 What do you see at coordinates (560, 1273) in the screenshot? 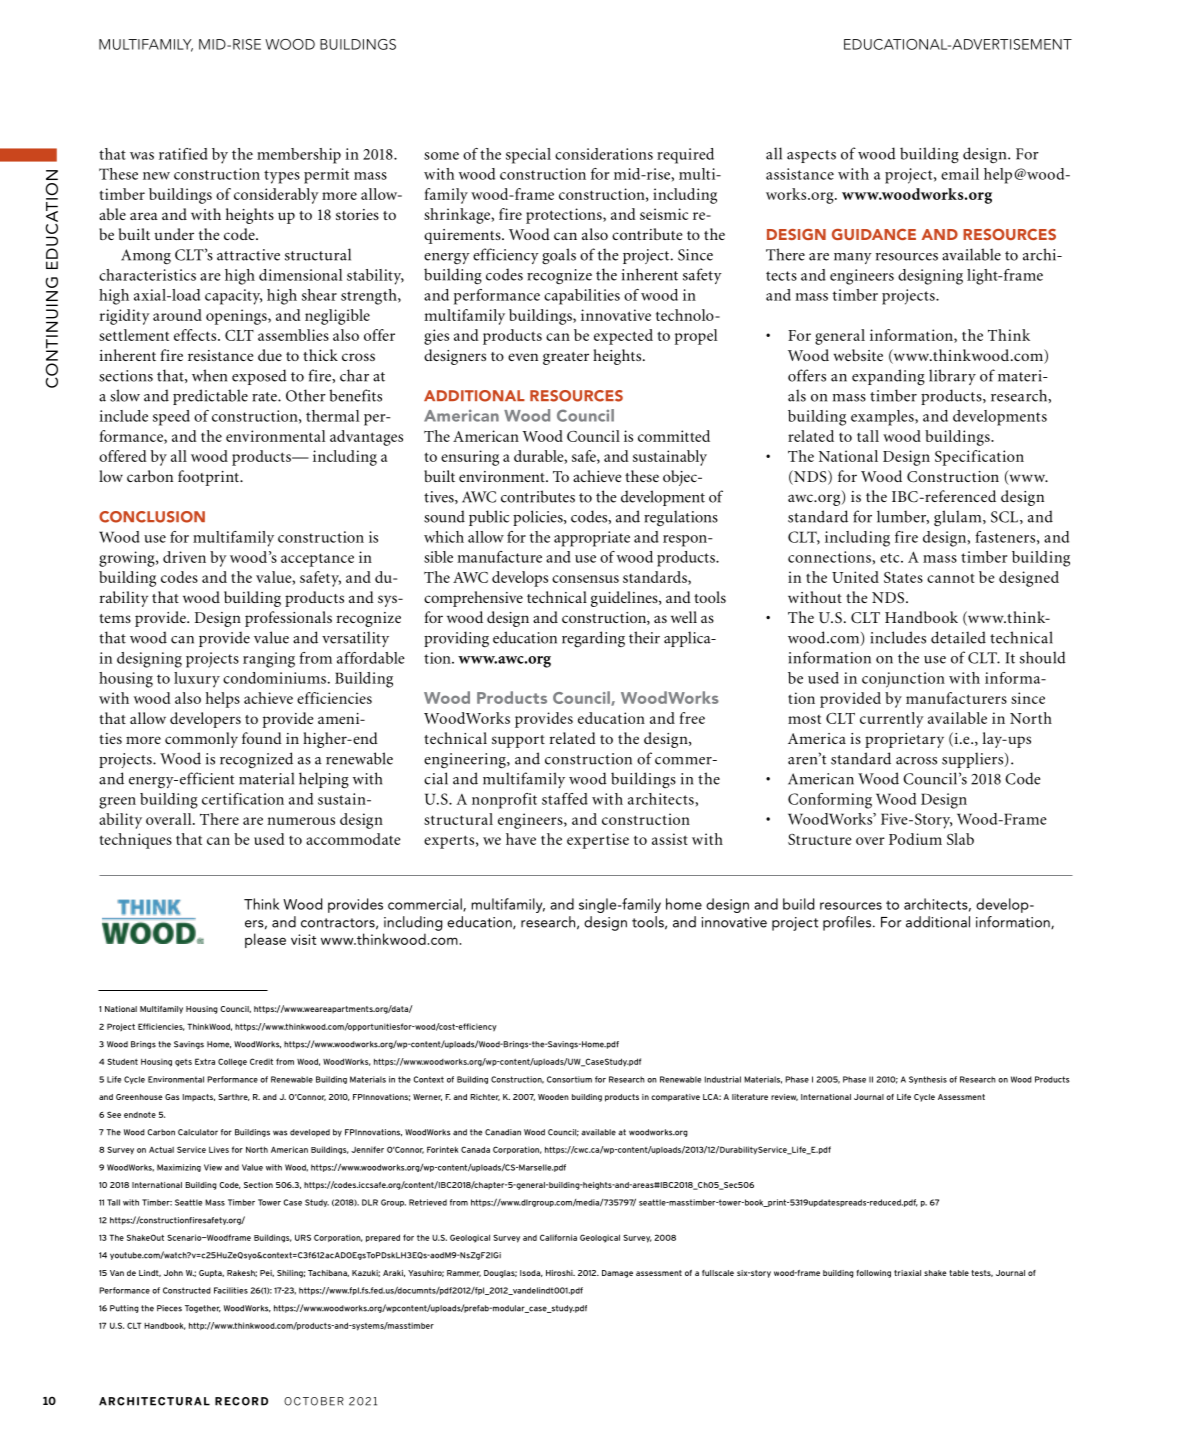
I see `Hiroshi` at bounding box center [560, 1273].
